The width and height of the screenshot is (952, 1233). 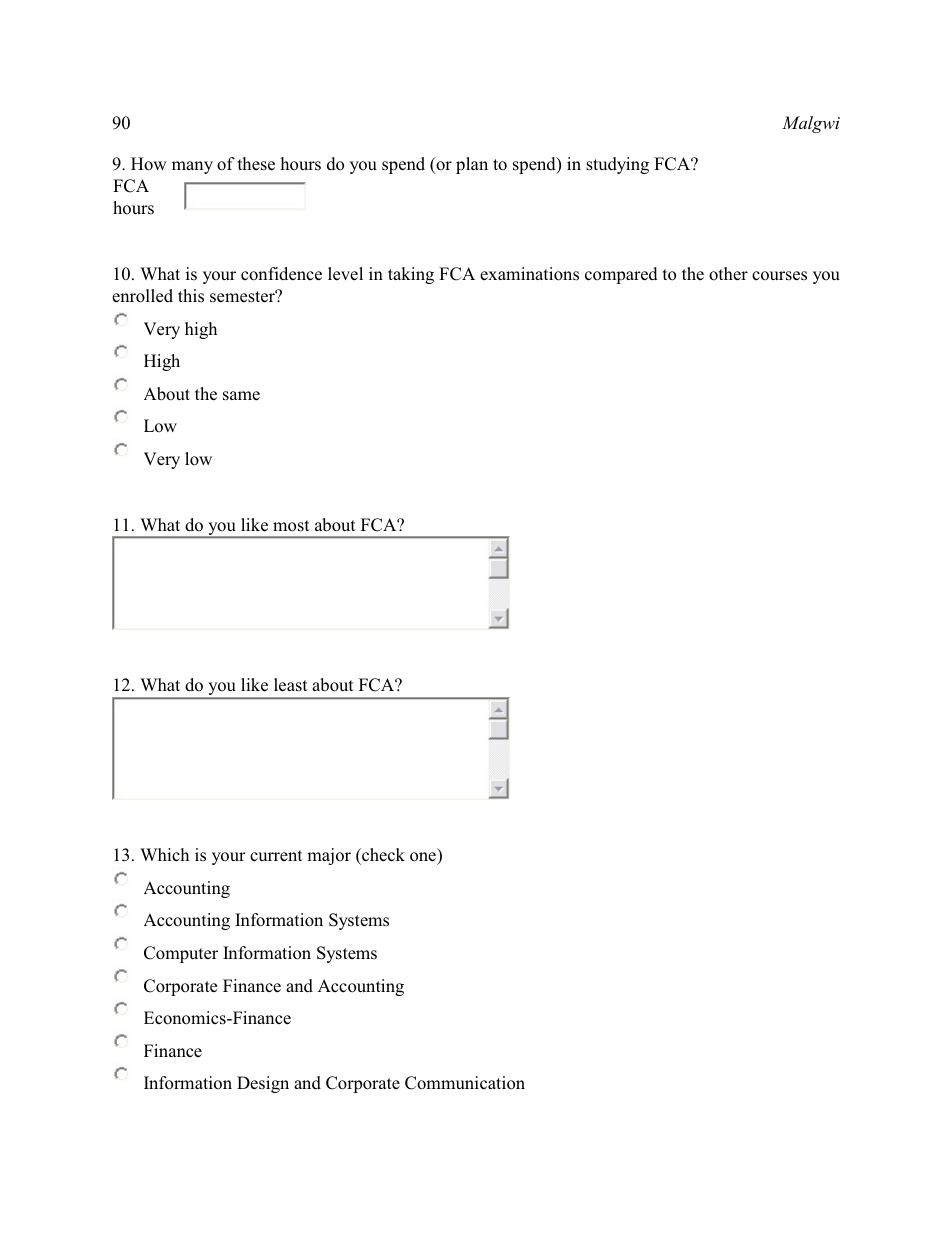 I want to click on many, so click(x=192, y=167).
